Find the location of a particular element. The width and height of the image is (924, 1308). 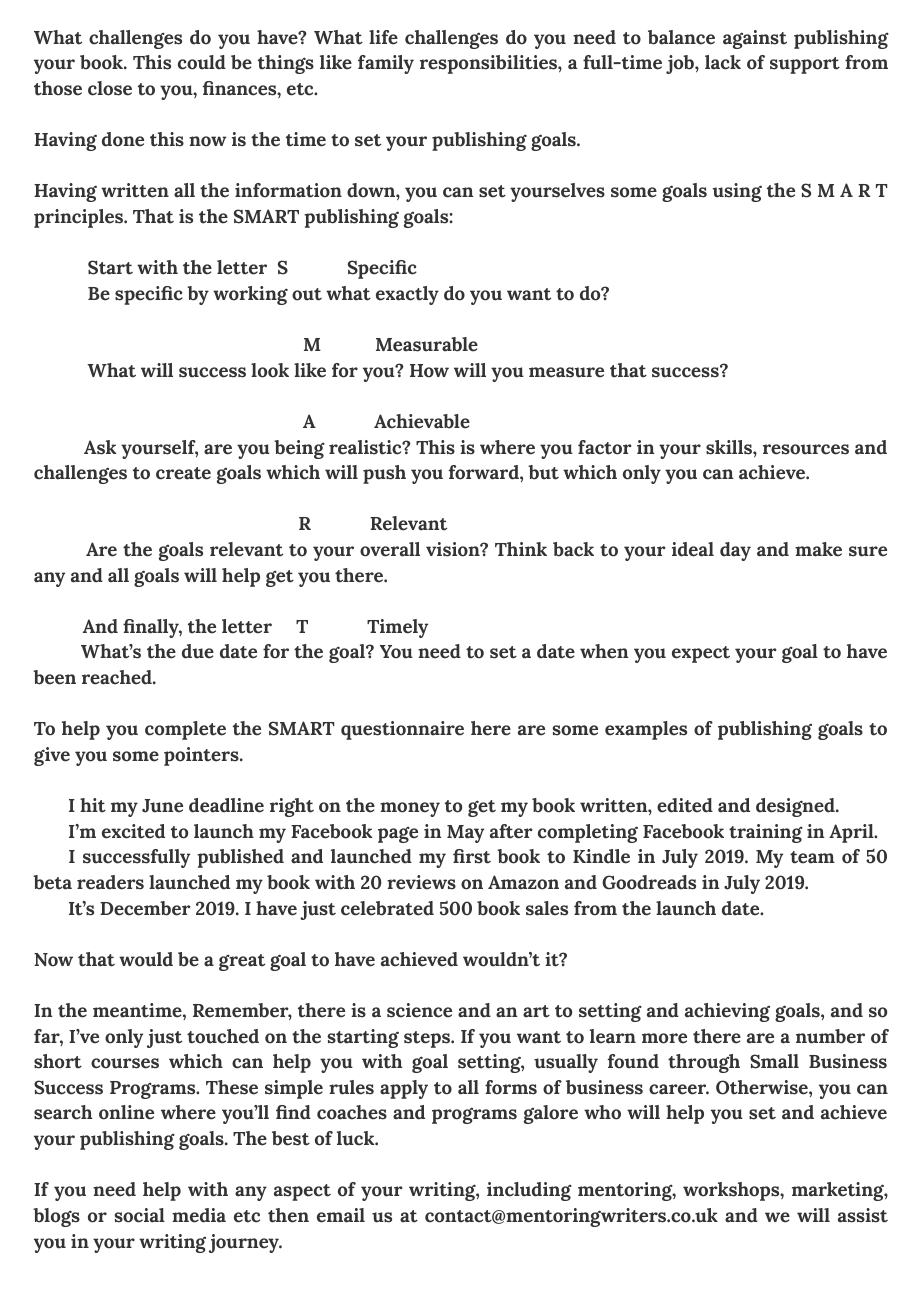

Think is located at coordinates (521, 549).
